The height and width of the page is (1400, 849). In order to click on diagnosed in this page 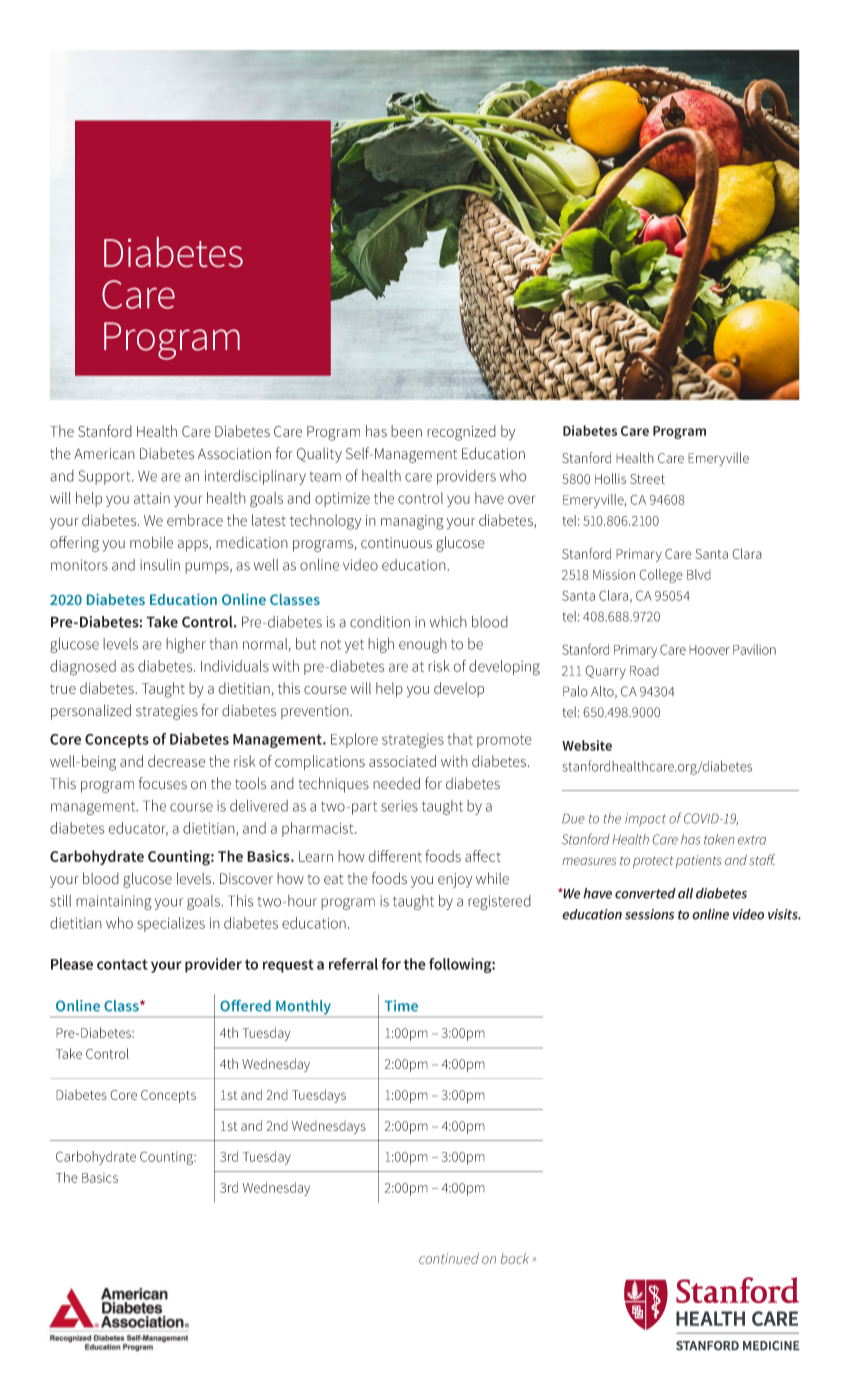, I will do `click(83, 668)`.
